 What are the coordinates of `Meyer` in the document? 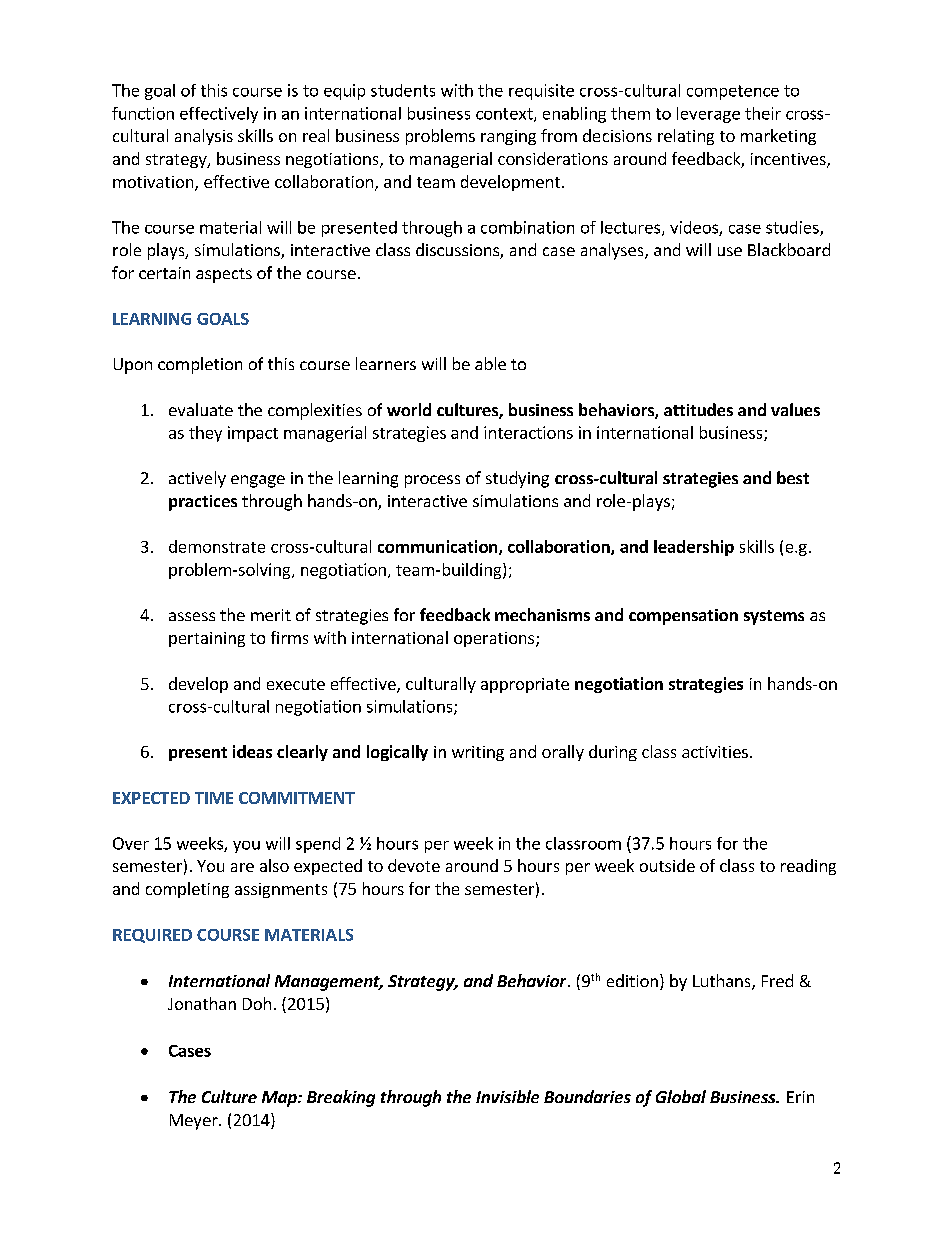 It's located at (195, 1122).
